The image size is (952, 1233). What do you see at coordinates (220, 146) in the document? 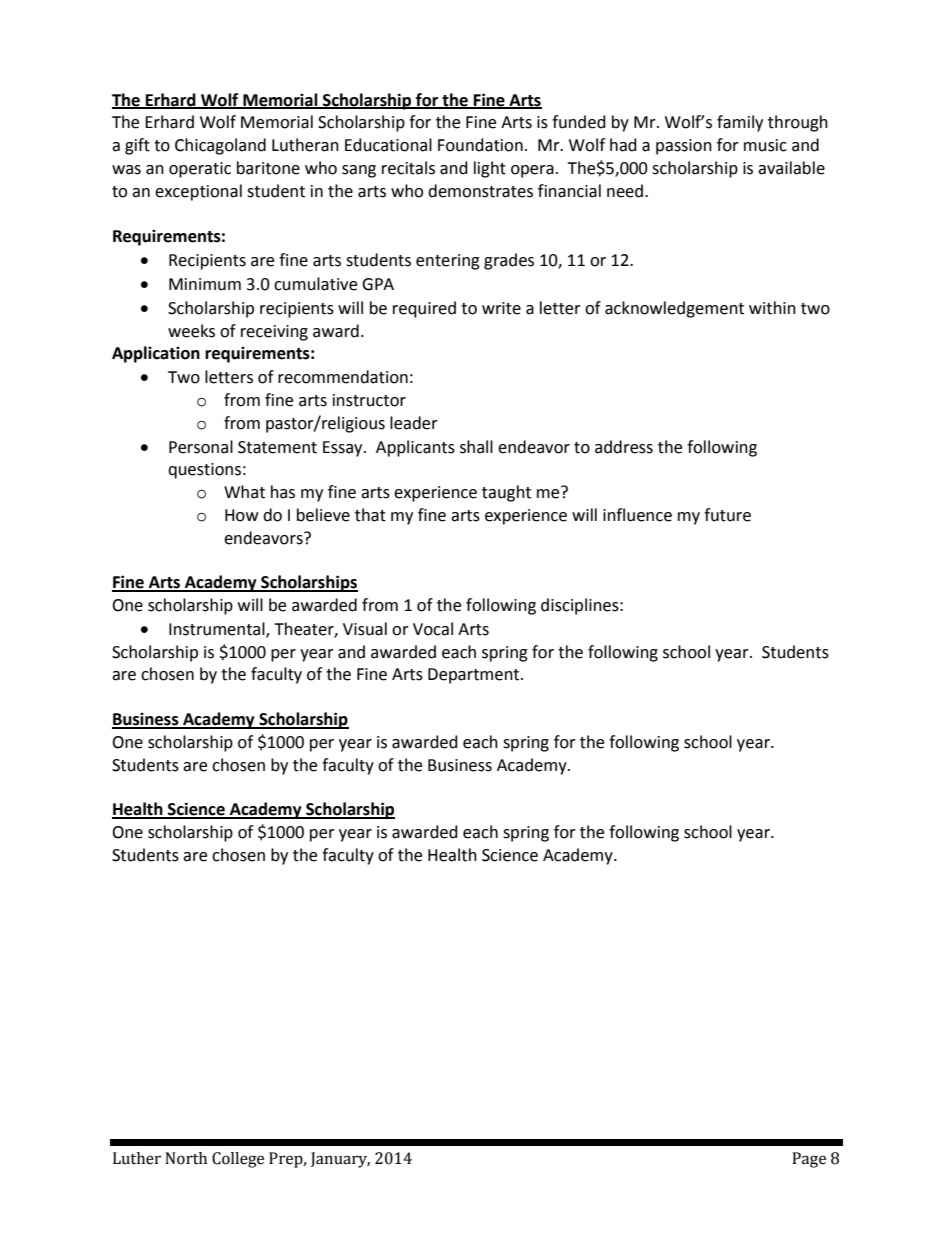
I see `Chicagoland` at bounding box center [220, 146].
